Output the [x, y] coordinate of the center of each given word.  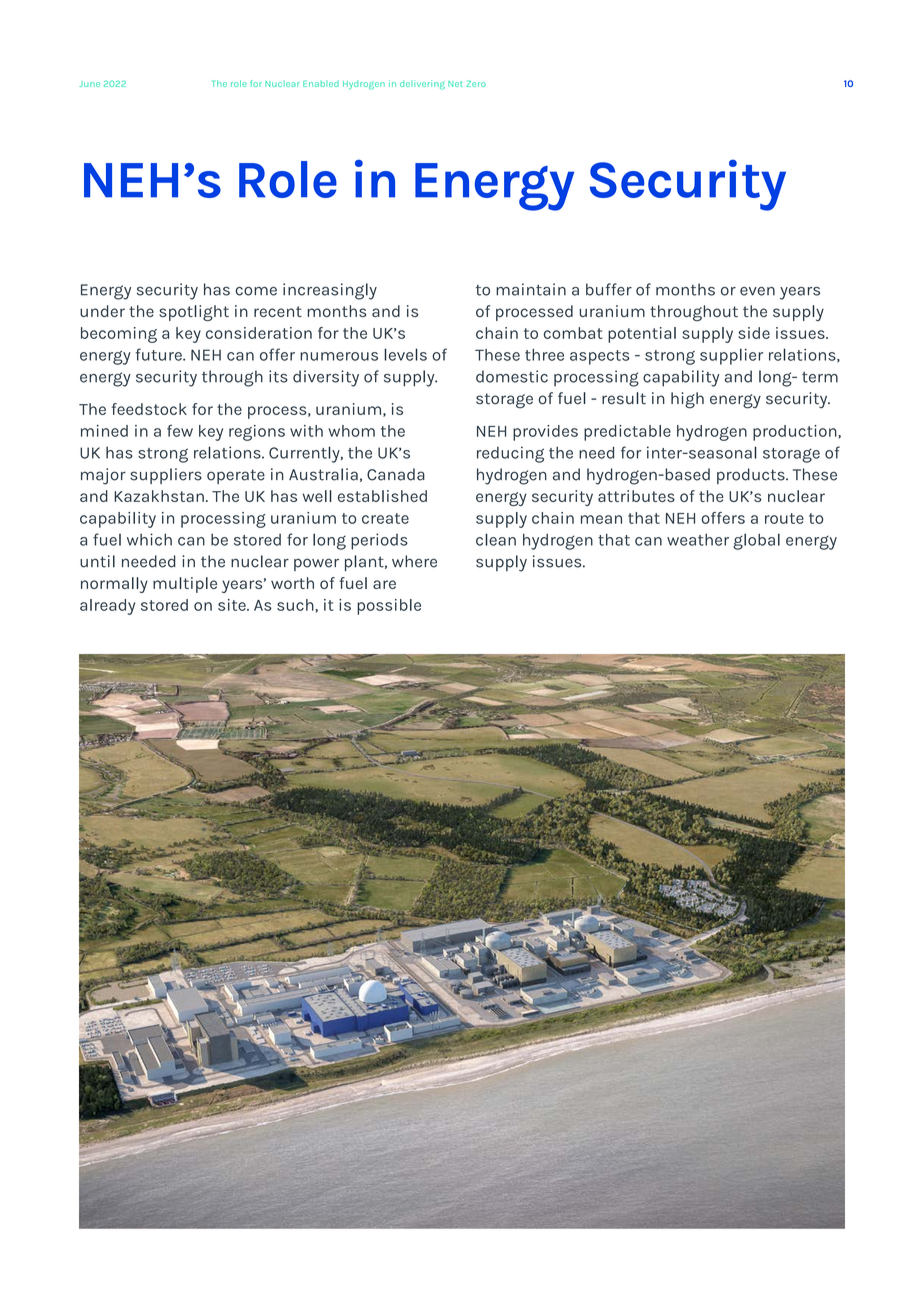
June [89, 84]
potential [642, 335]
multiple [185, 585]
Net [455, 84]
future [160, 354]
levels [405, 354]
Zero [476, 84]
